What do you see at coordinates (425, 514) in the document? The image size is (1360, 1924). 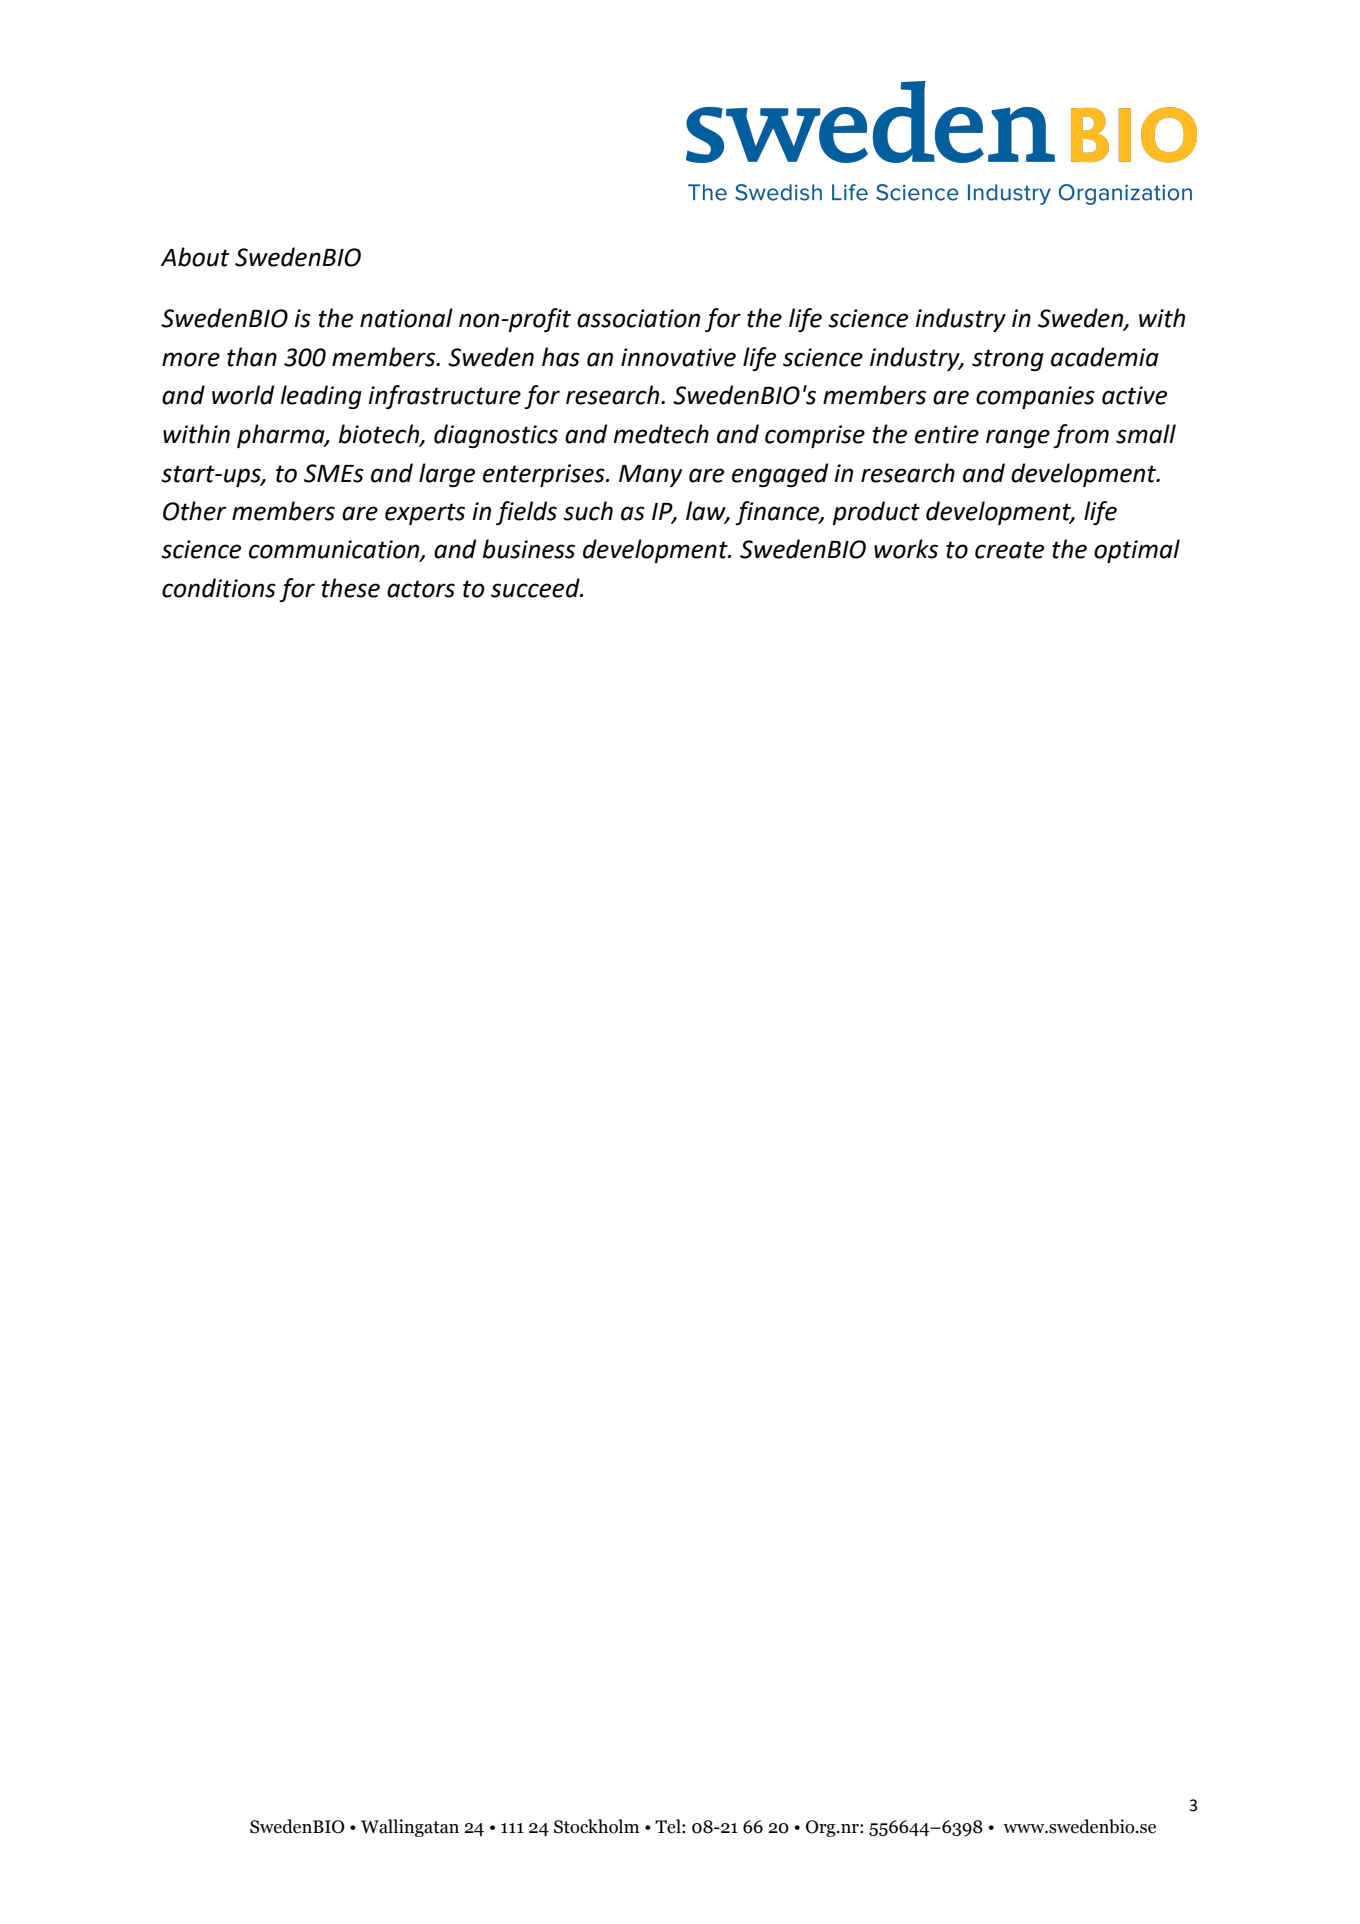 I see `experts` at bounding box center [425, 514].
